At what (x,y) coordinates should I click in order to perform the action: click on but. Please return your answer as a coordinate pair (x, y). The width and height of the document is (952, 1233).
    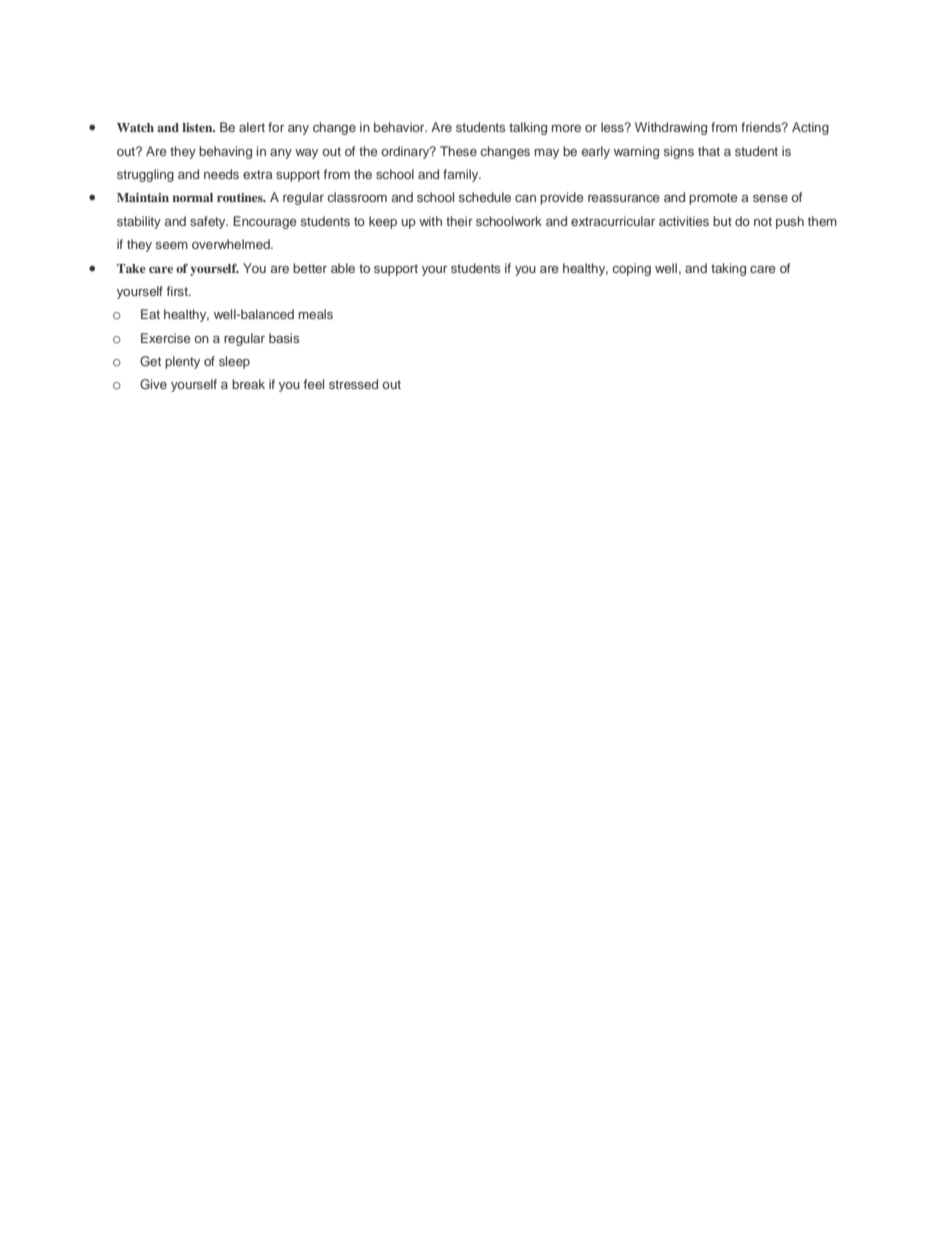
    Looking at the image, I should click on (722, 221).
